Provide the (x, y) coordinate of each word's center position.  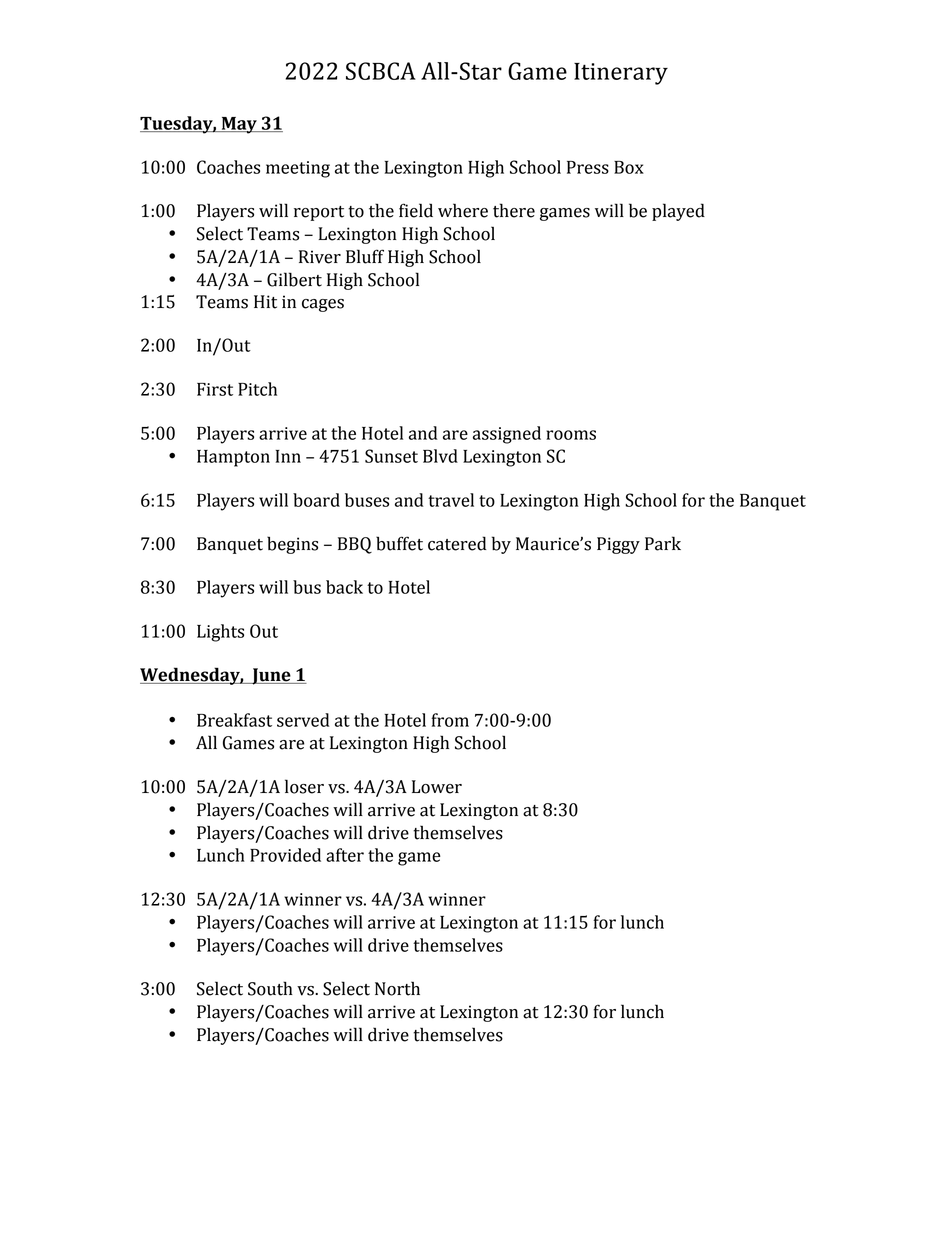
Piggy (618, 545)
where (463, 210)
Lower (437, 787)
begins (292, 545)
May (239, 125)
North (397, 988)
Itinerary (621, 74)
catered (457, 543)
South (270, 988)
